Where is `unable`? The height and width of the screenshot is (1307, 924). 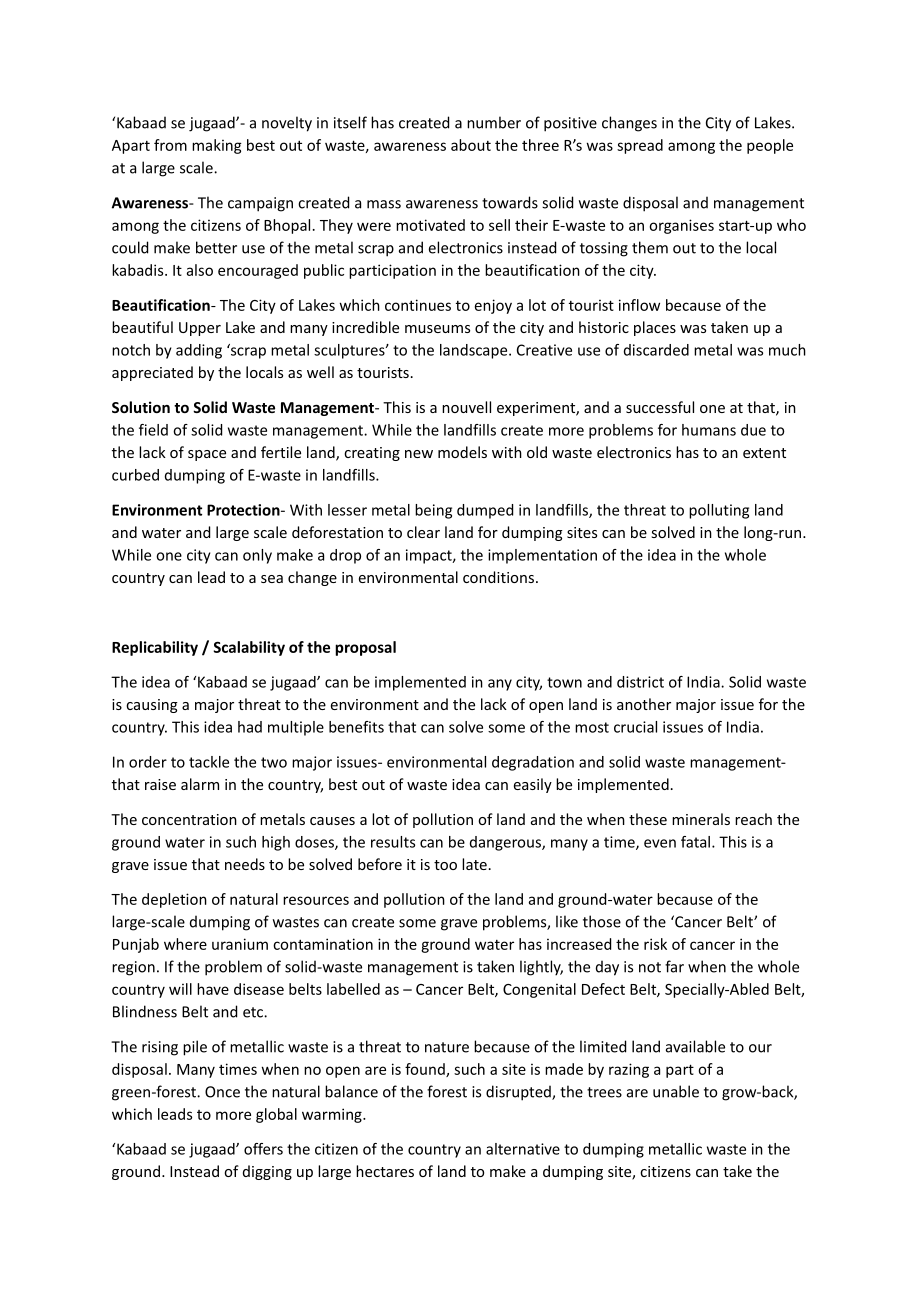 unable is located at coordinates (676, 1091).
